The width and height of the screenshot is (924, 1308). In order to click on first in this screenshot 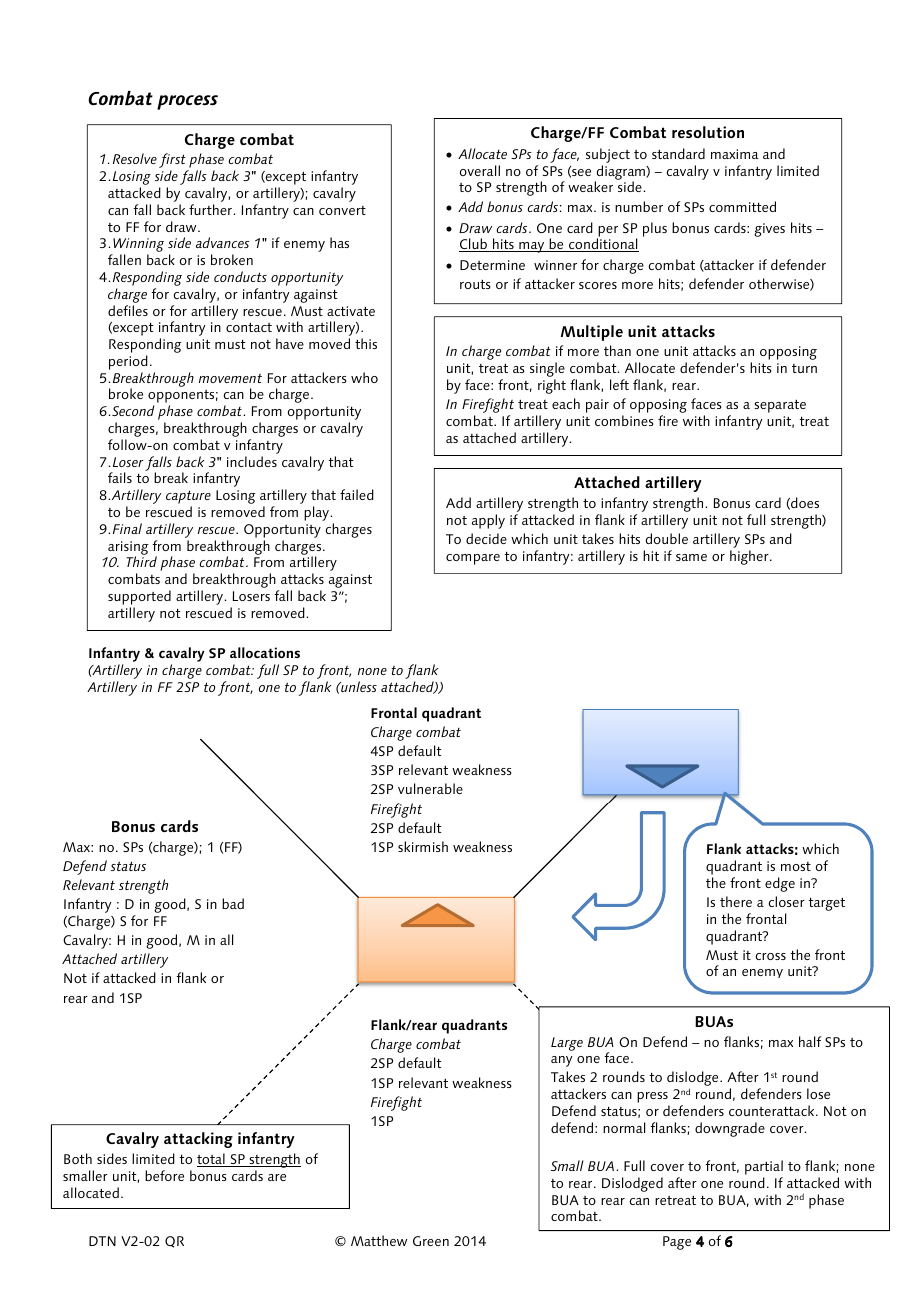, I will do `click(173, 162)`.
